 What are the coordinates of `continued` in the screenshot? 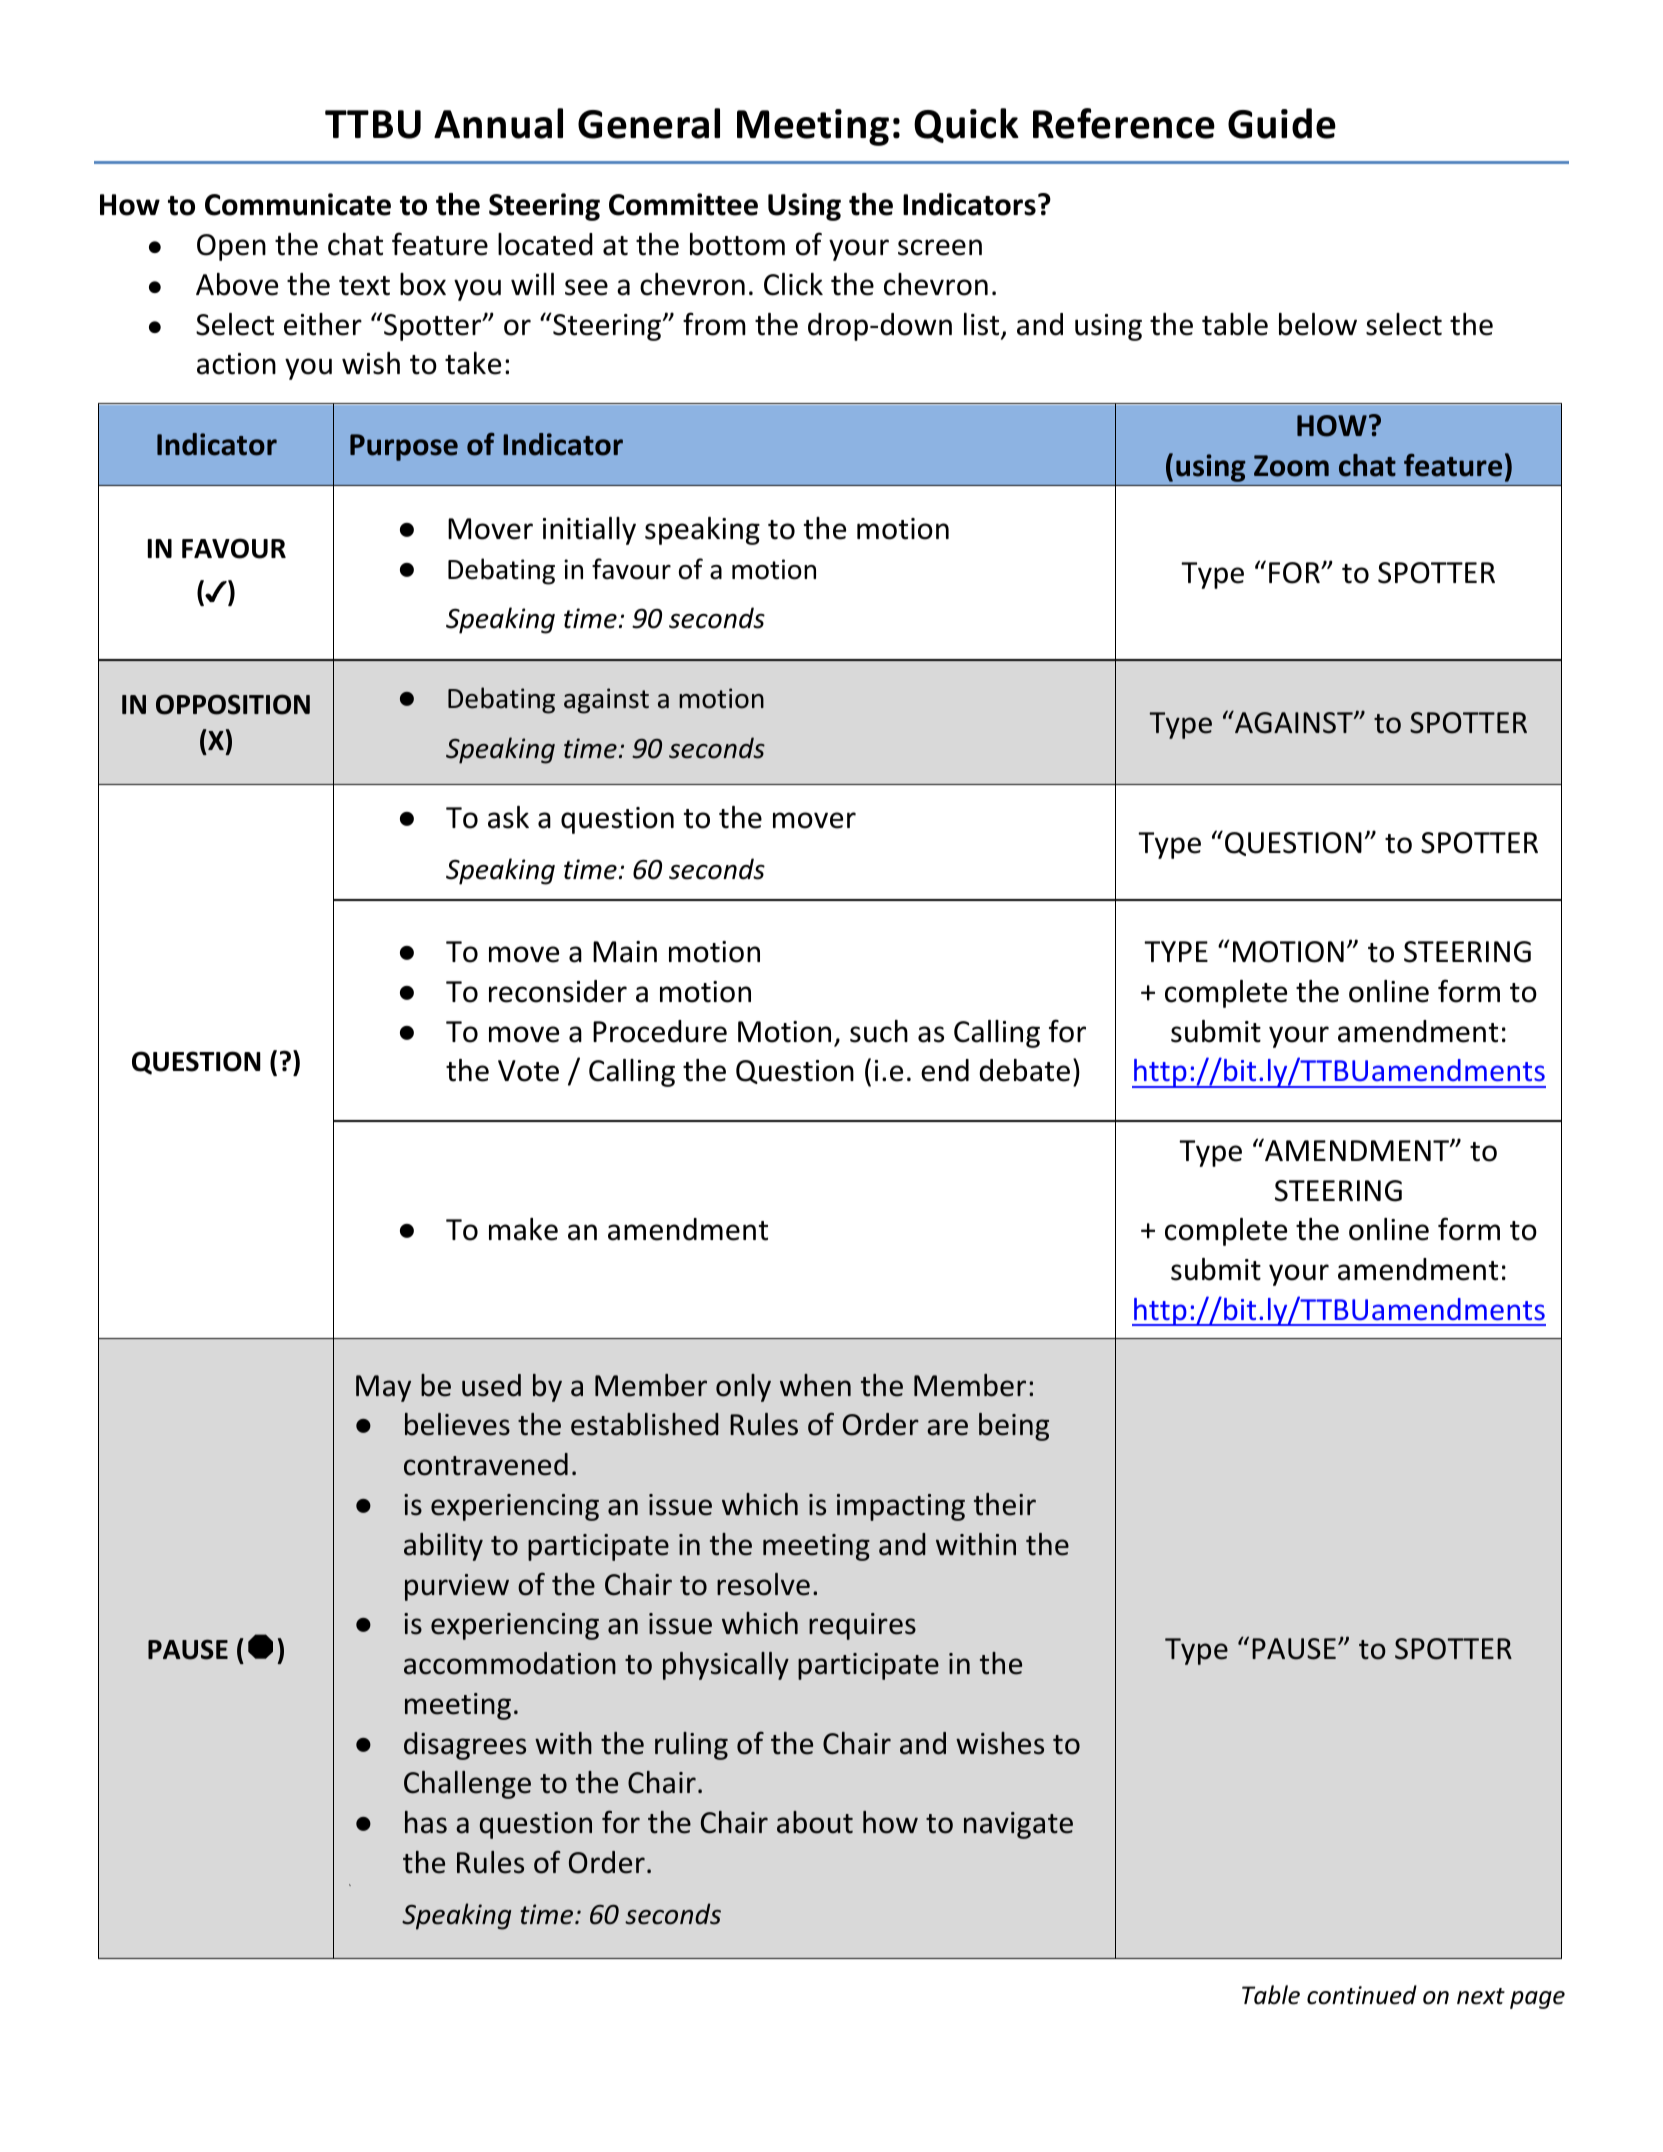 It's located at (1362, 1995).
